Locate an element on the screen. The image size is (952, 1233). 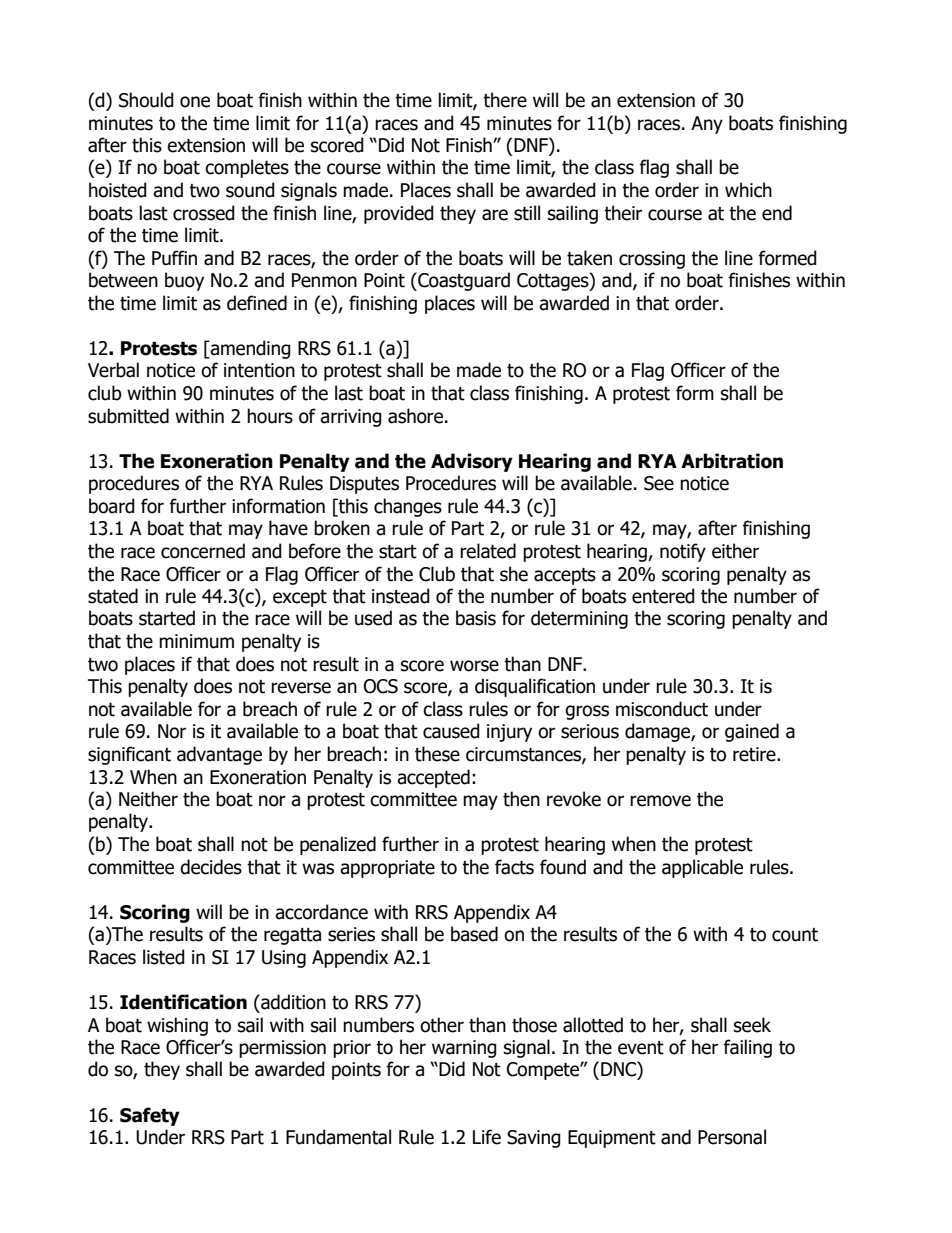
accepted is located at coordinates (433, 778).
